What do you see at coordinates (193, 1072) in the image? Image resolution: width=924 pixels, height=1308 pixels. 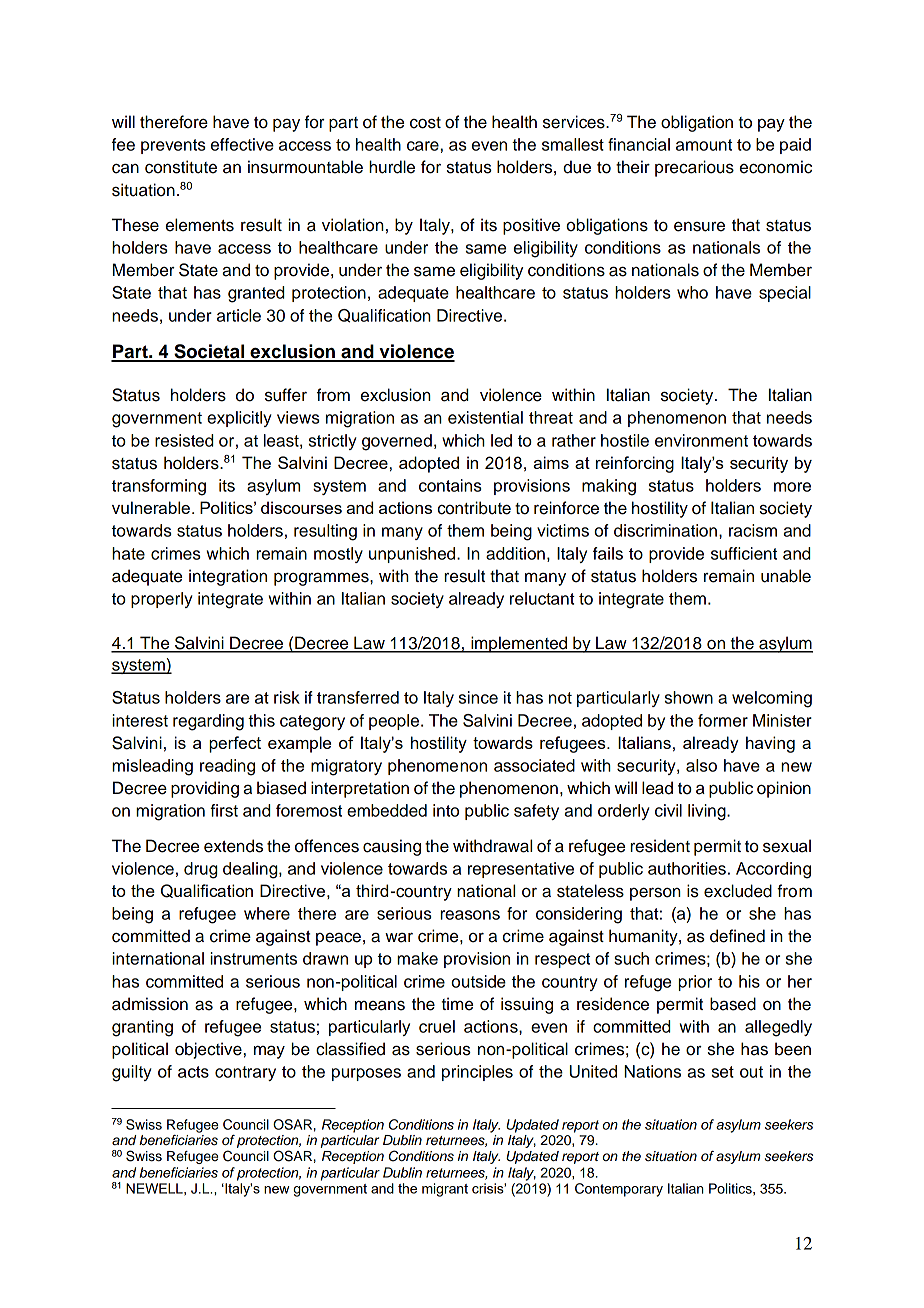 I see `acts` at bounding box center [193, 1072].
